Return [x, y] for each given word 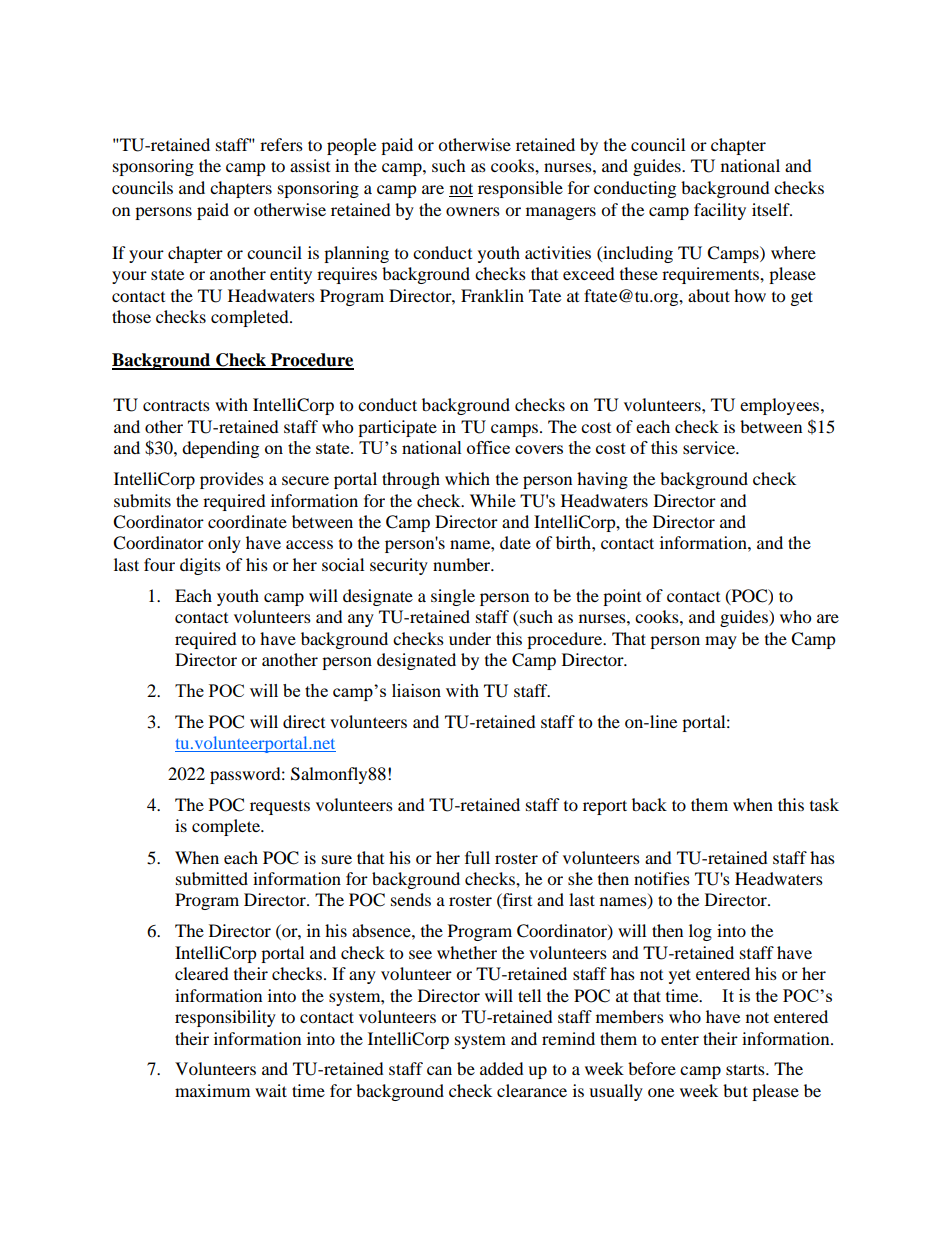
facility [720, 211]
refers [281, 144]
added [502, 1068]
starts [746, 1069]
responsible [520, 189]
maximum [212, 1090]
